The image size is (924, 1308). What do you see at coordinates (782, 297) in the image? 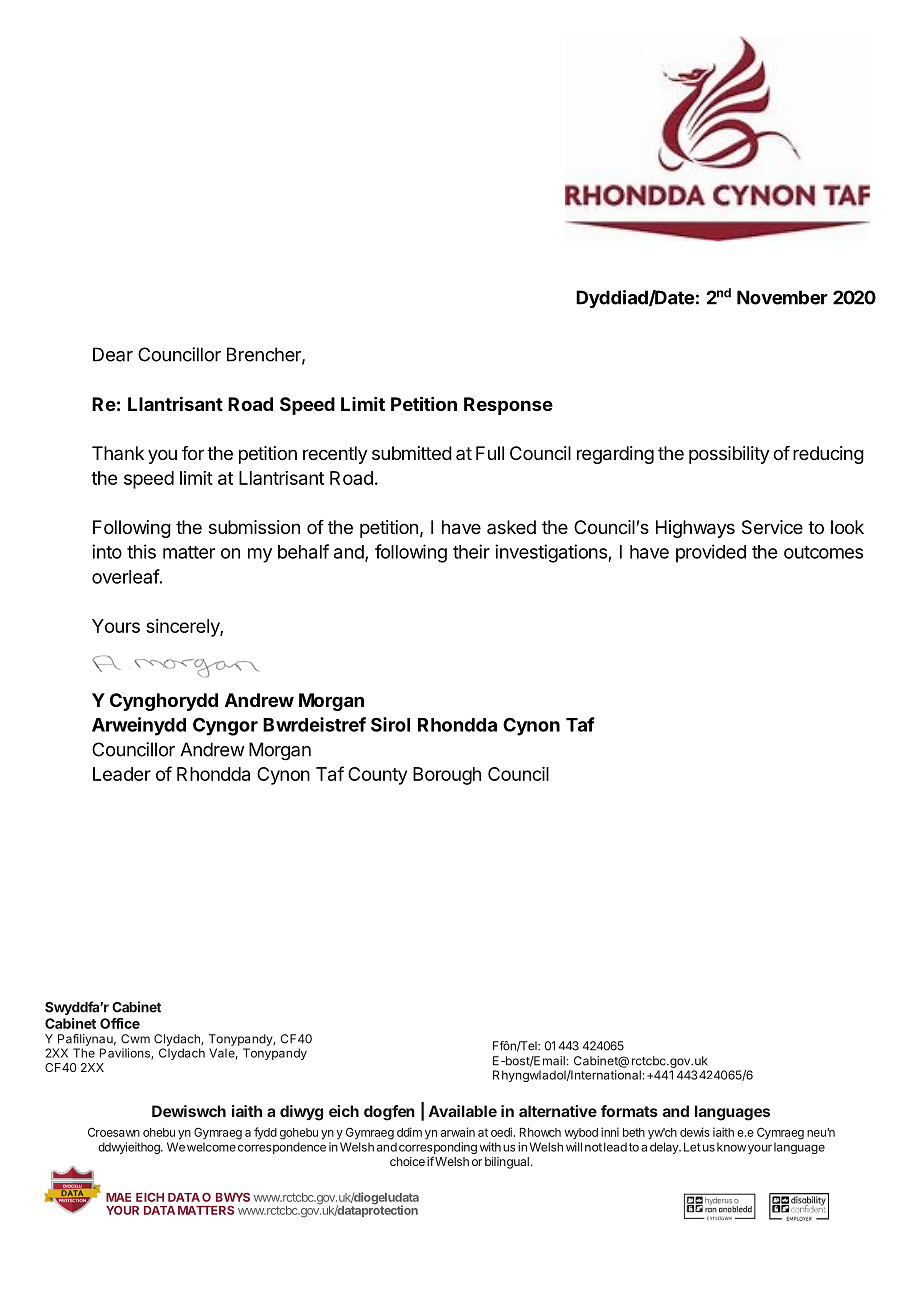
I see `November` at bounding box center [782, 297].
